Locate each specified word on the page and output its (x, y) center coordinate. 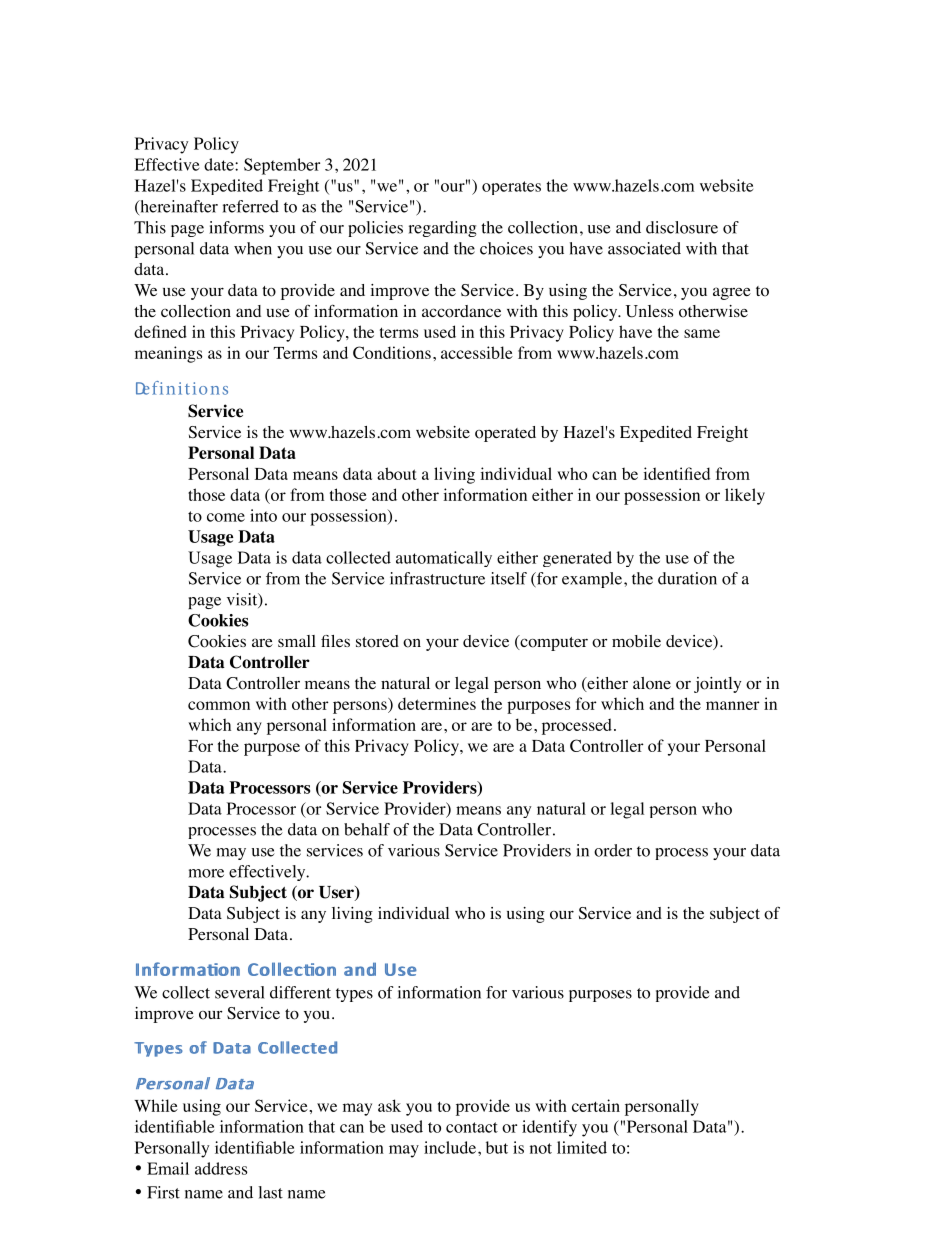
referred (251, 206)
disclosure (682, 227)
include (451, 1147)
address (221, 1168)
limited (582, 1147)
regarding (442, 229)
